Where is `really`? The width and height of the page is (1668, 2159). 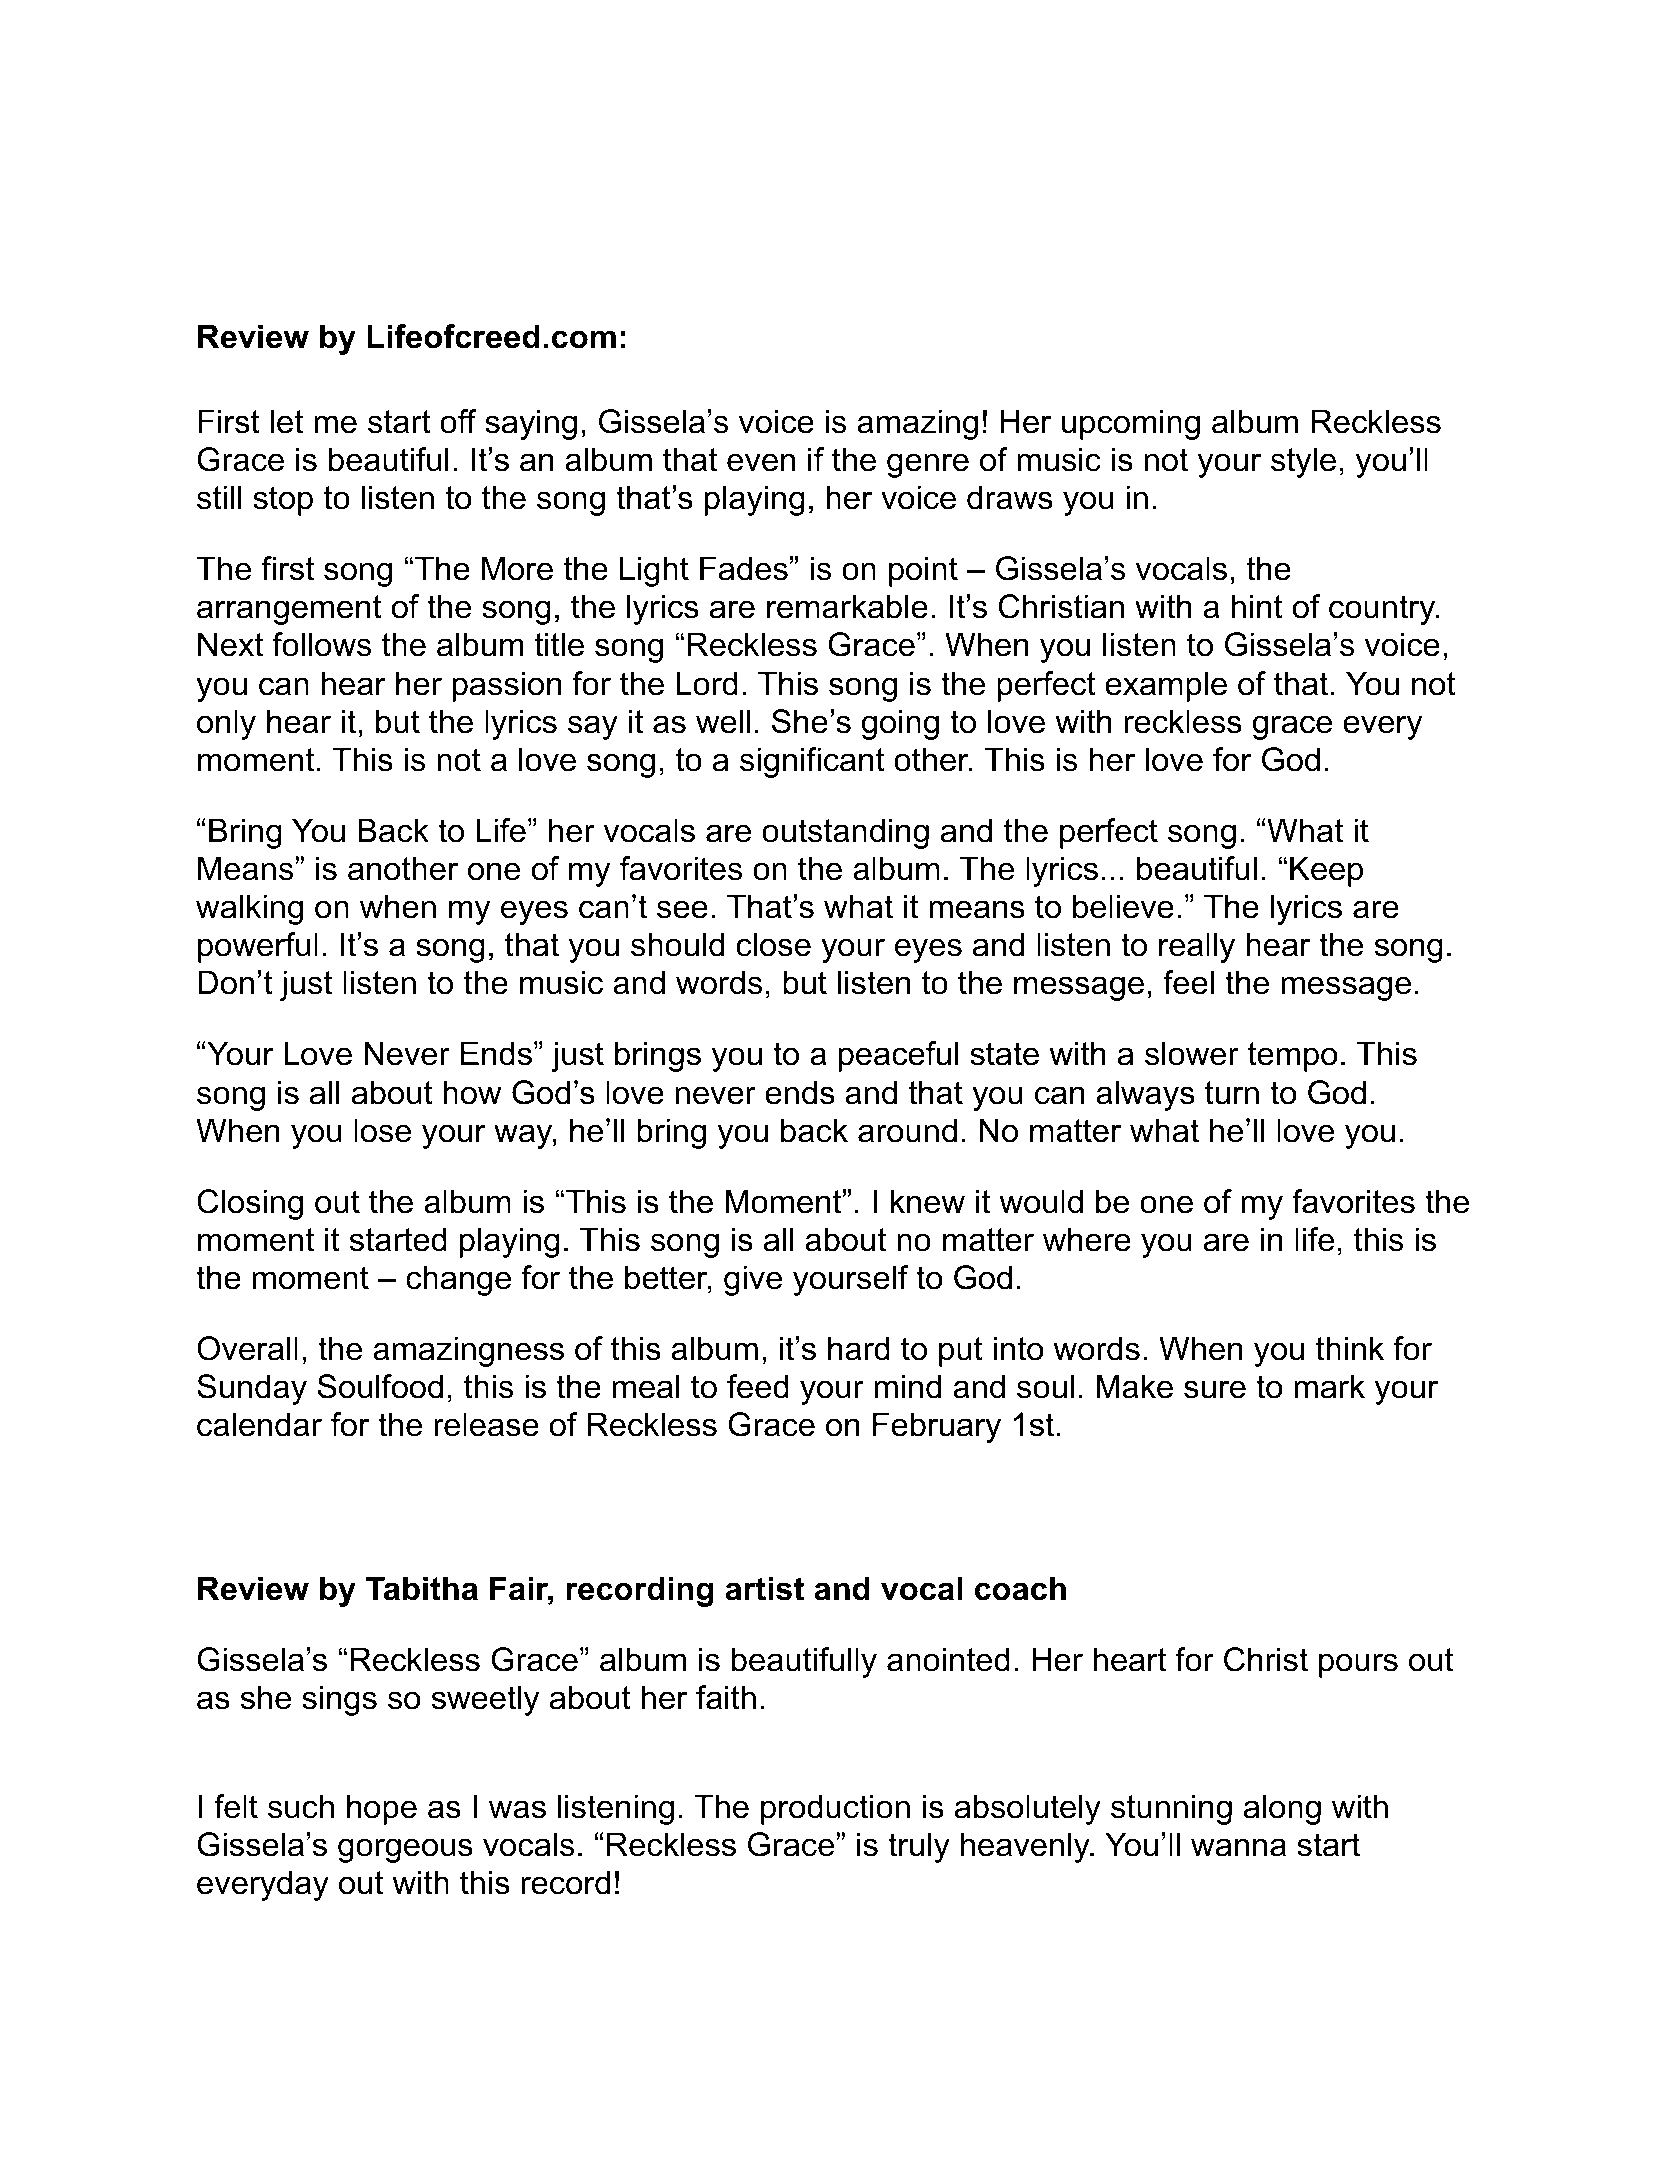
really is located at coordinates (1197, 947).
